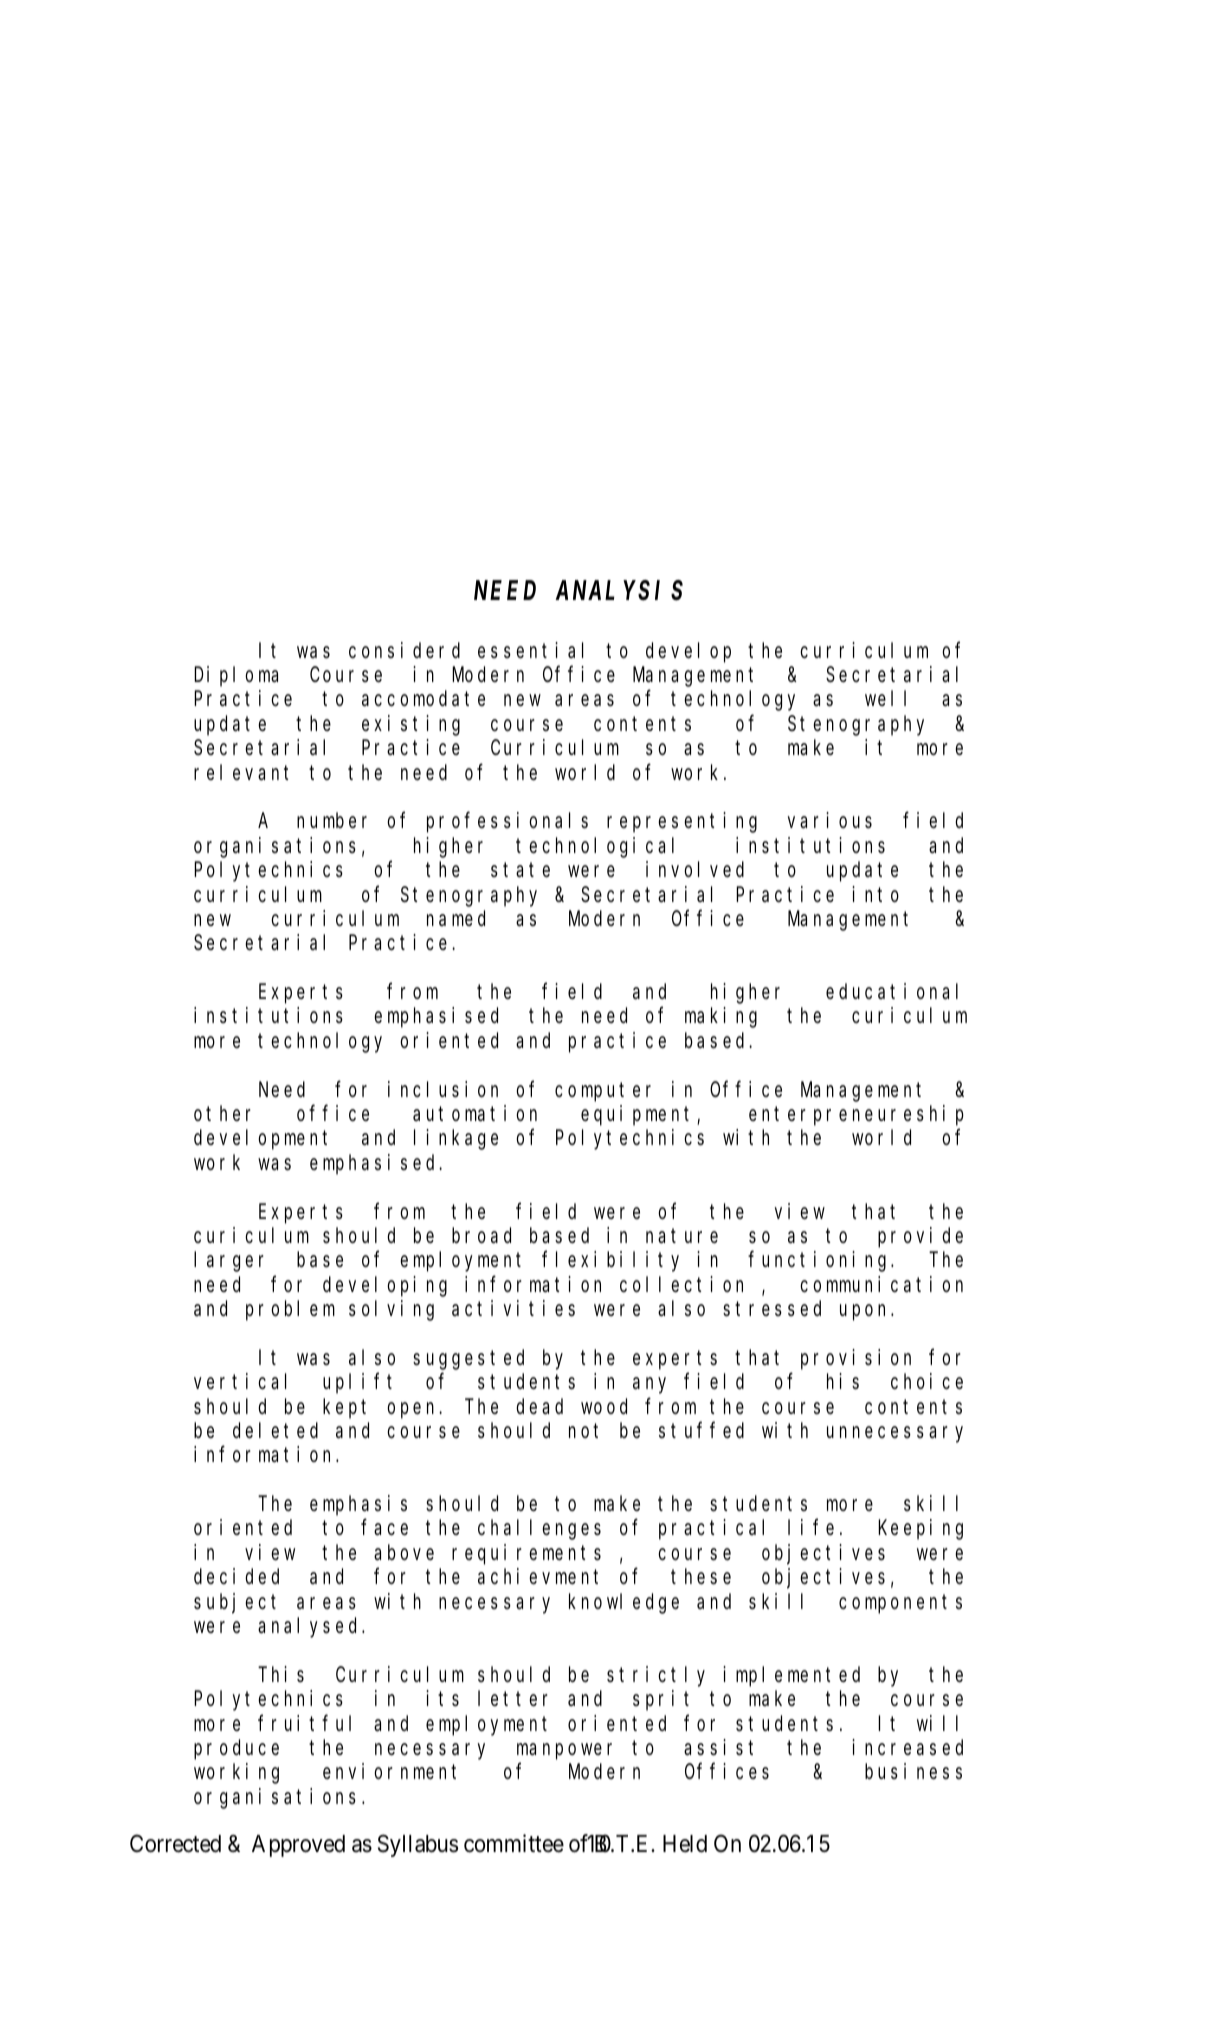 The image size is (1231, 2028). What do you see at coordinates (682, 1236) in the screenshot?
I see `nature` at bounding box center [682, 1236].
